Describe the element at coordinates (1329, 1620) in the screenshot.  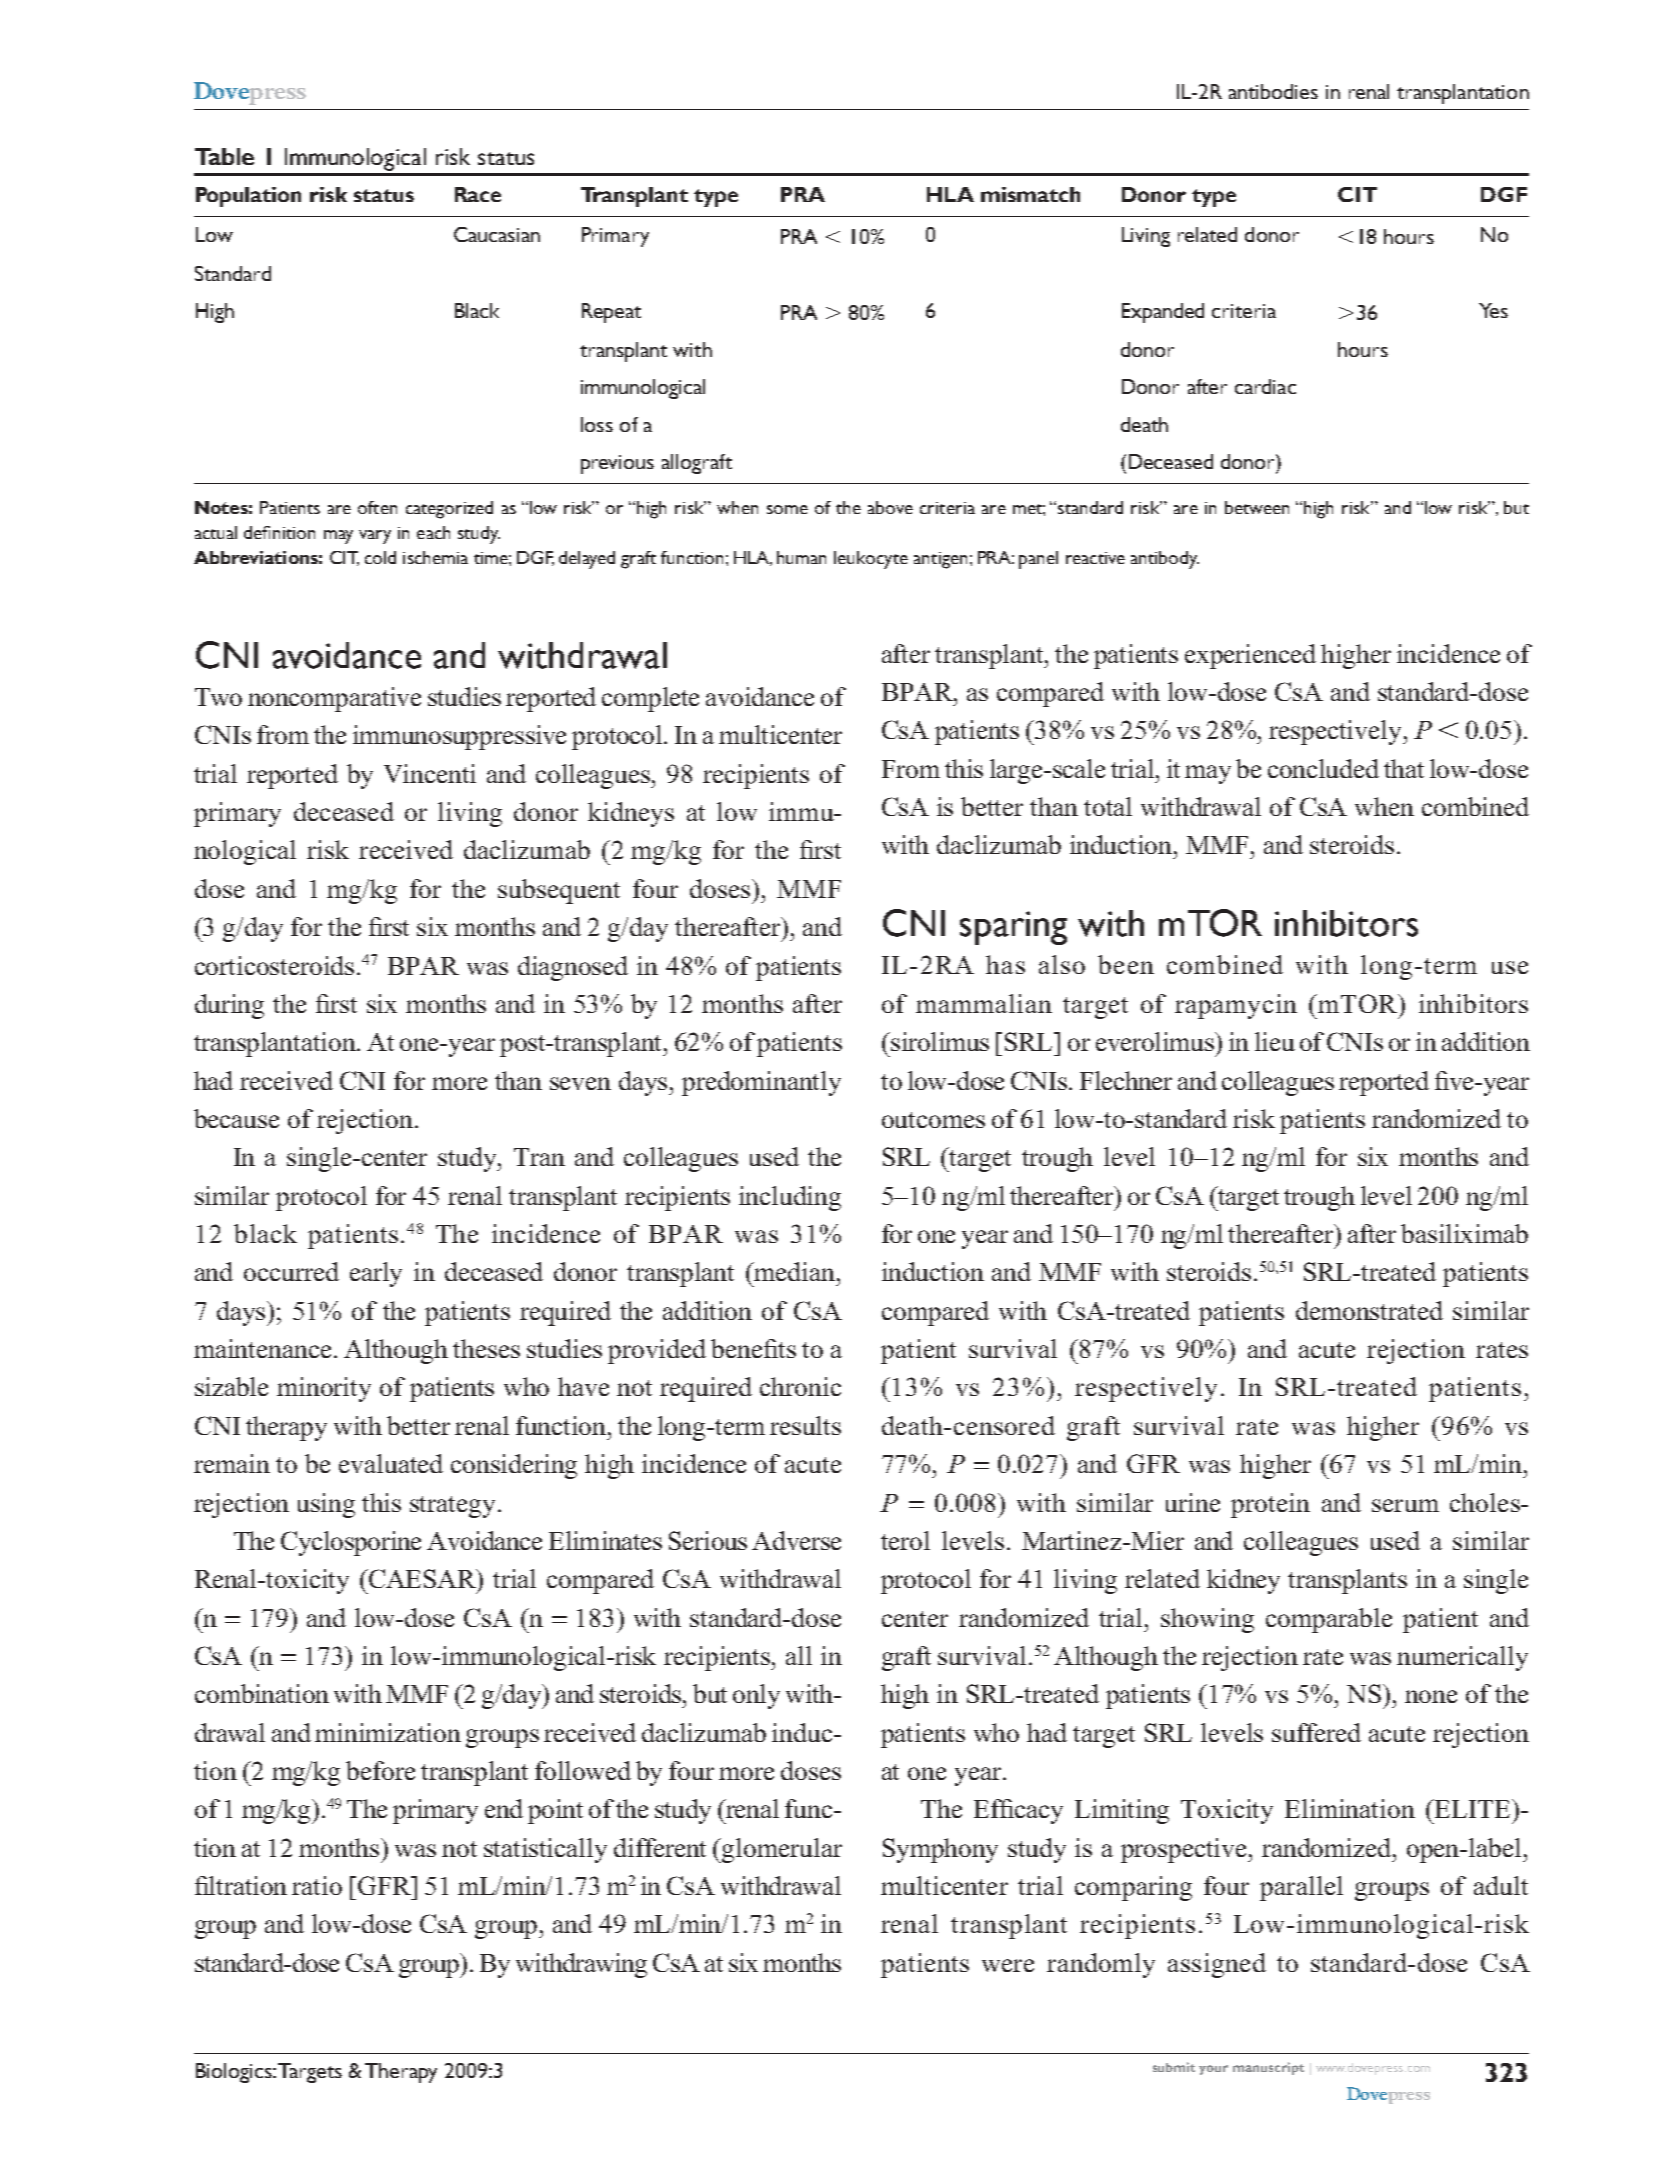
I see `comparable` at that location.
